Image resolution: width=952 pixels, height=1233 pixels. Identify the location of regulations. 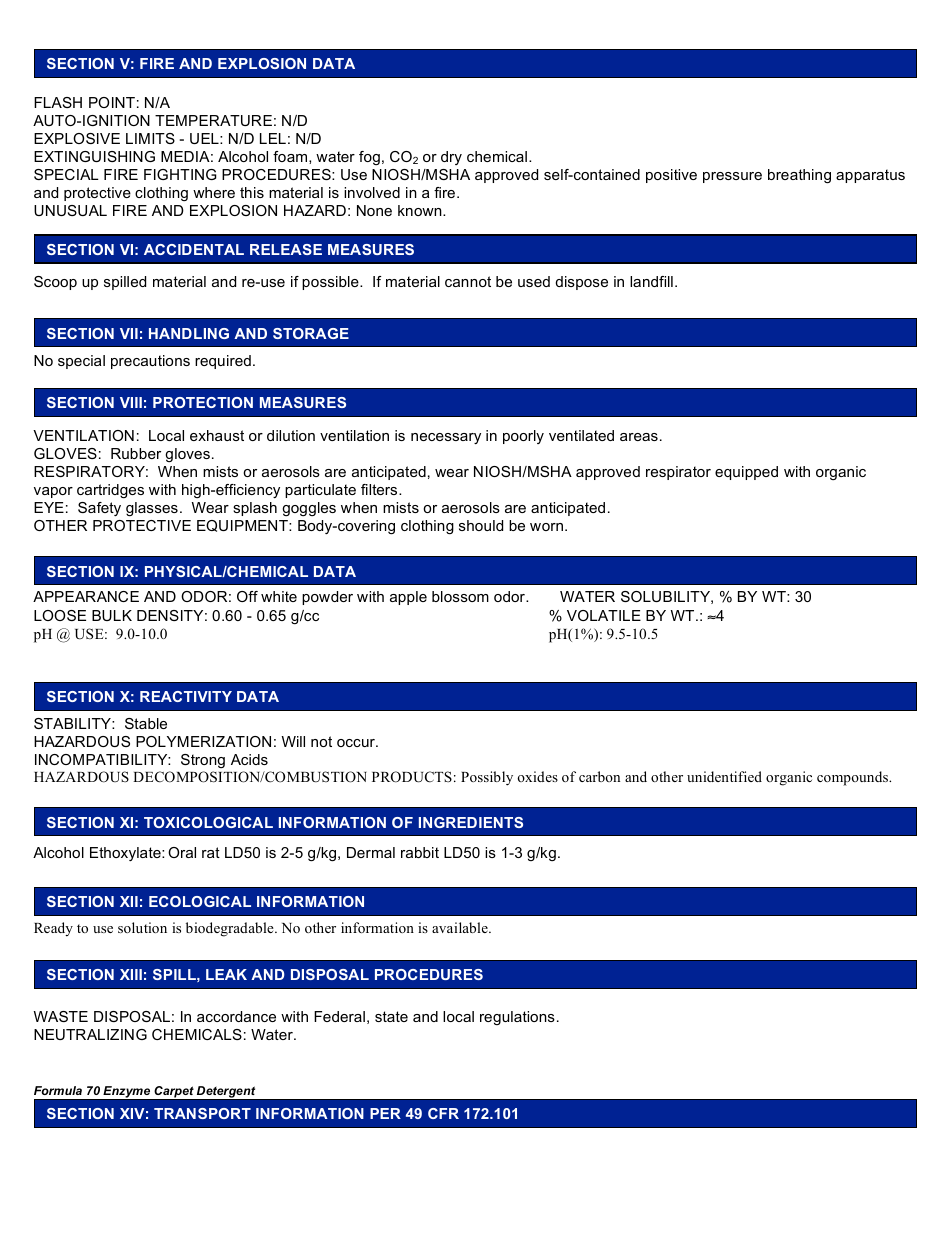
(517, 1018).
